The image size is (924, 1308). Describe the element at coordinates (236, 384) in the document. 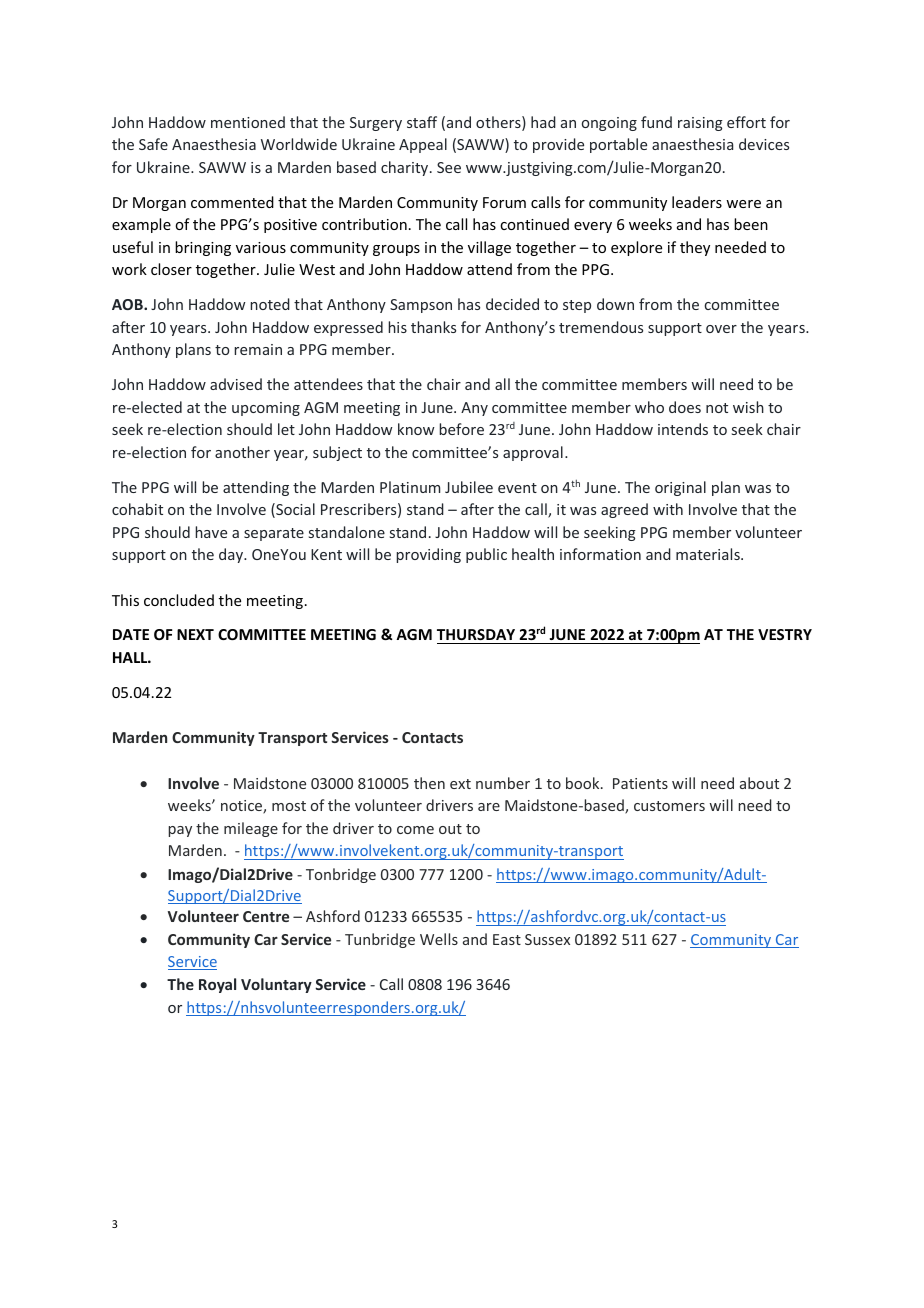

I see `advised` at that location.
